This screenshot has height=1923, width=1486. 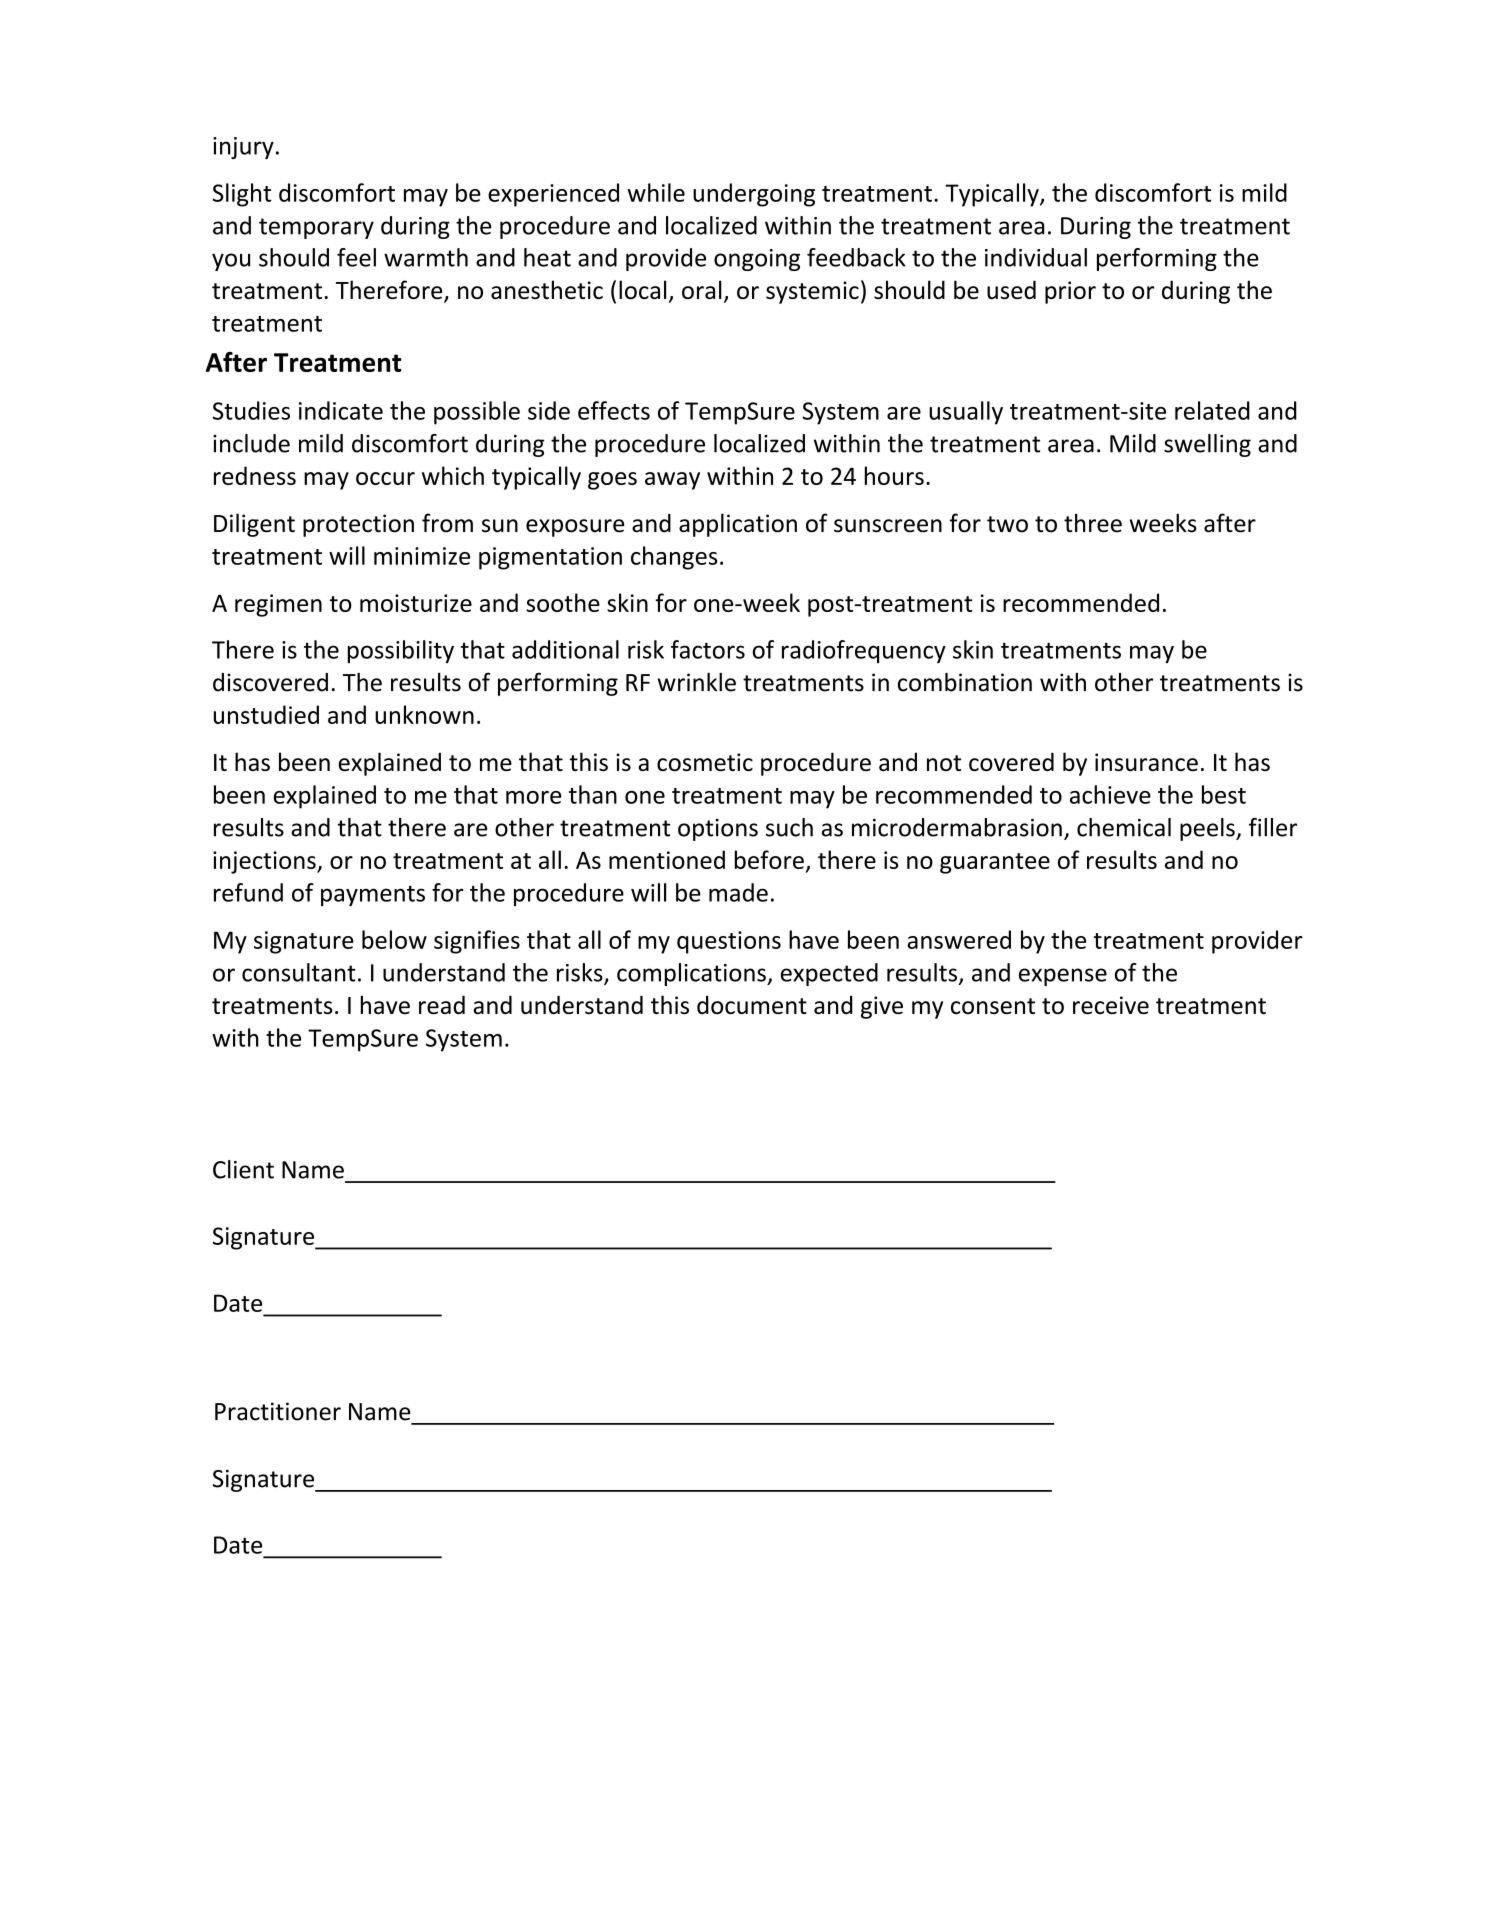 I want to click on insurance, so click(x=1146, y=762).
